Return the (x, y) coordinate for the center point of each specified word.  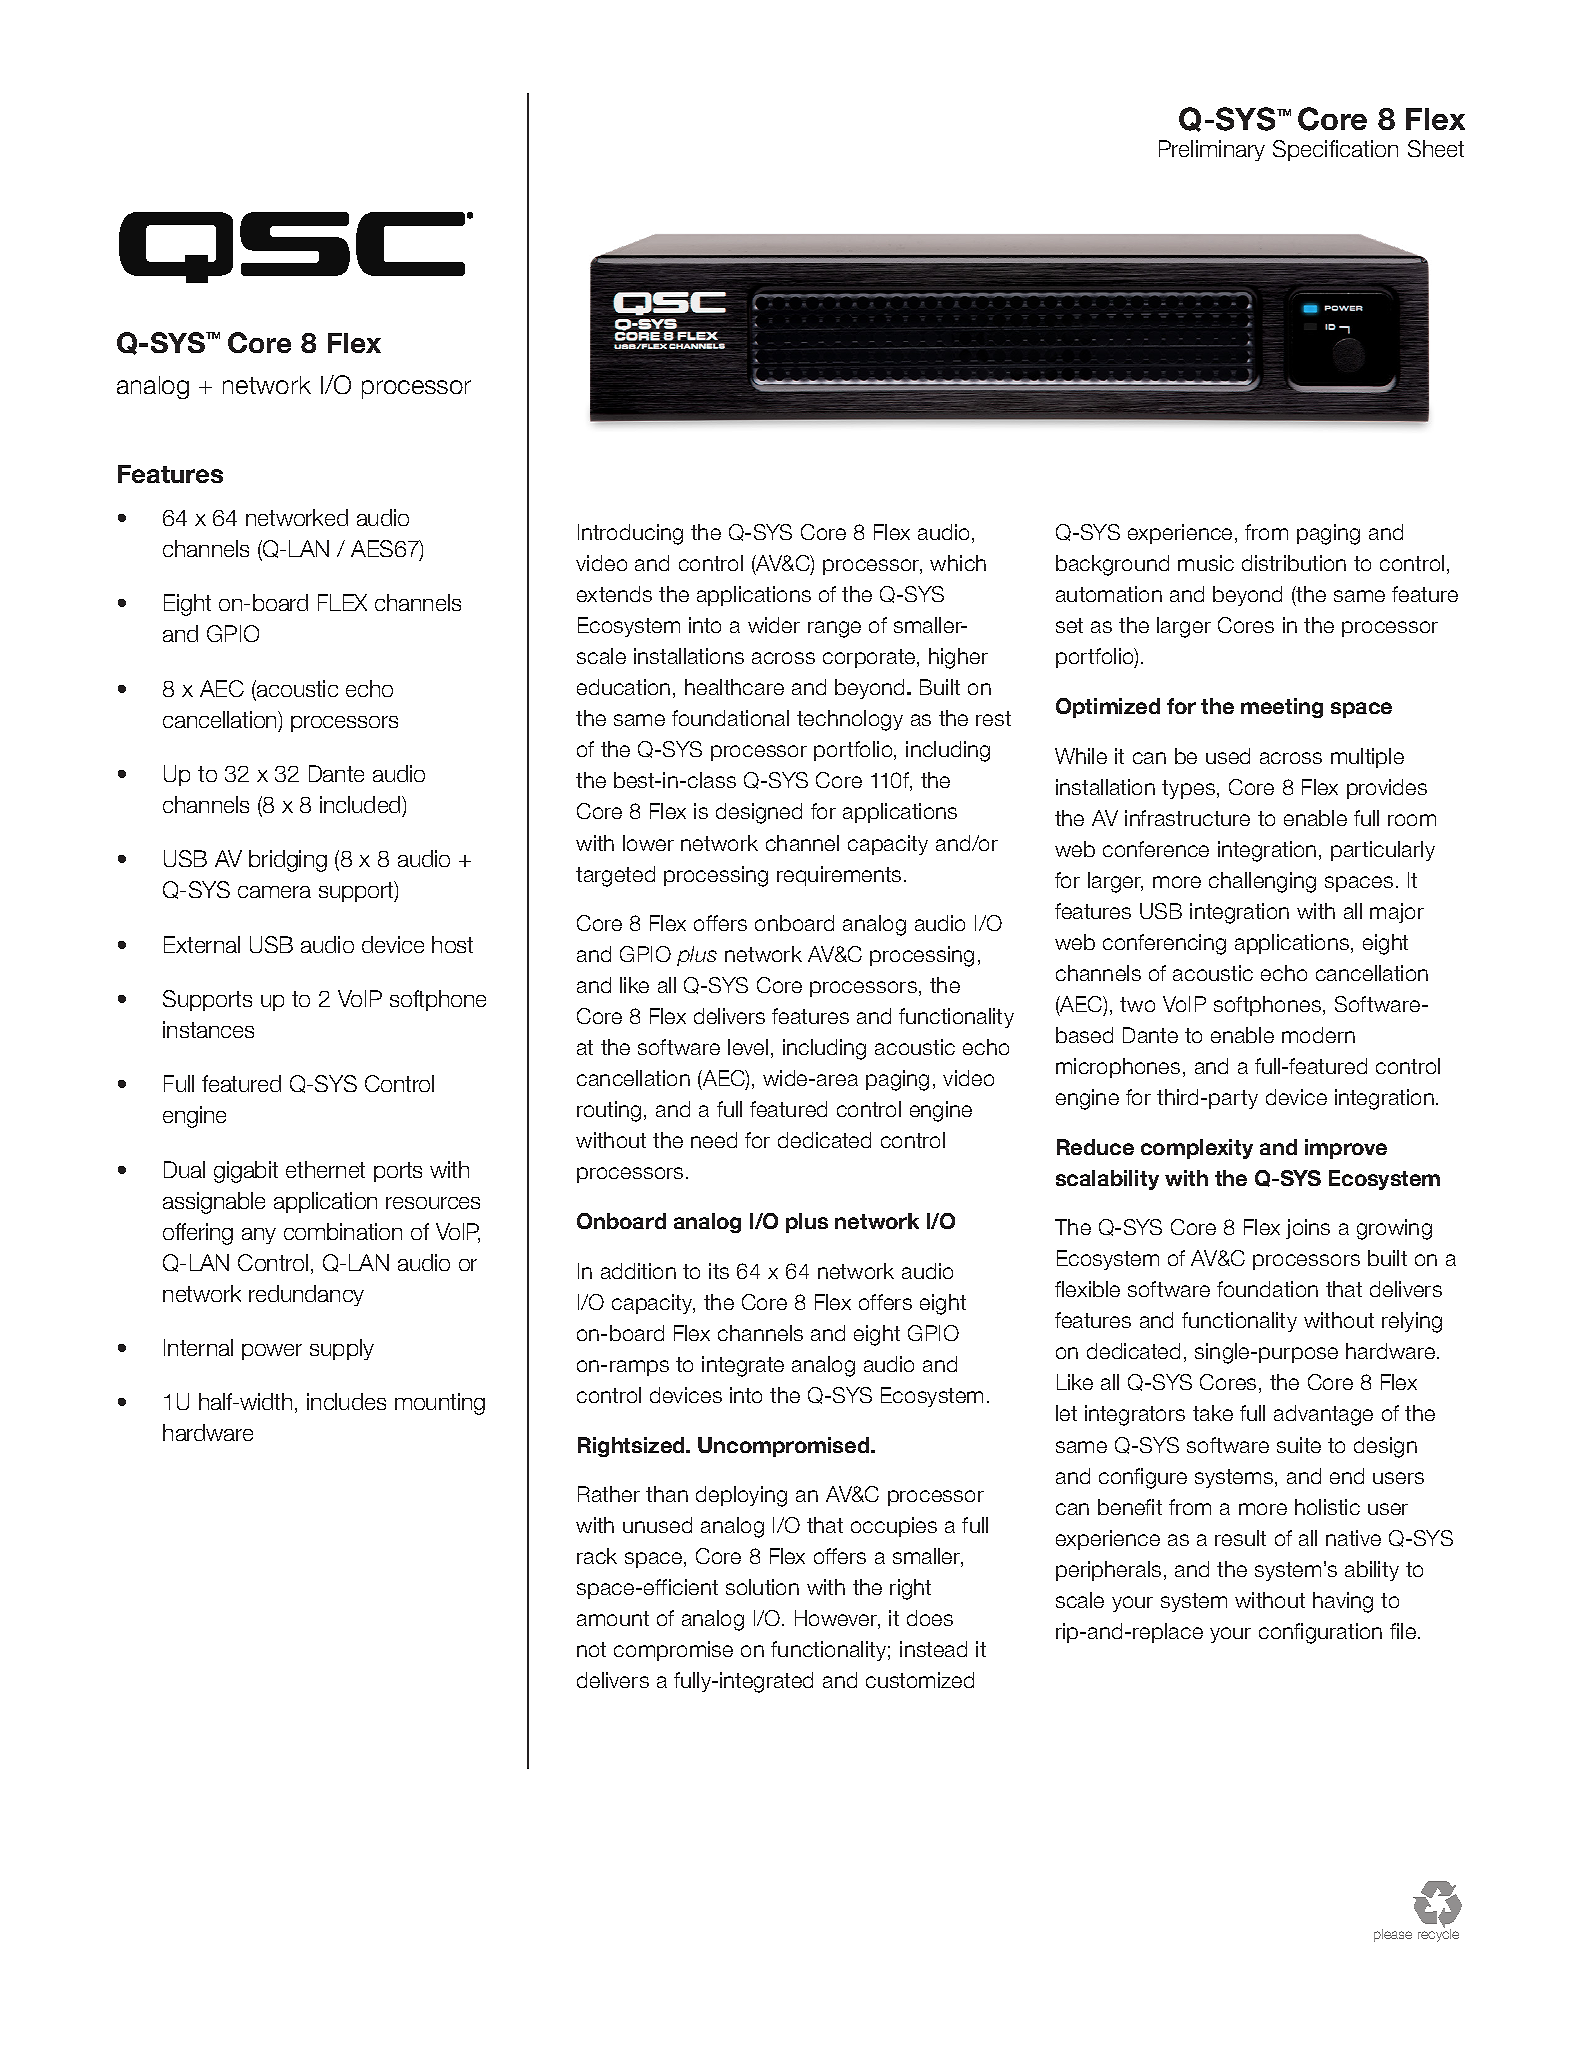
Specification (1335, 150)
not (591, 1649)
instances (208, 1029)
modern (1318, 1035)
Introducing (630, 534)
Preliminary (1212, 150)
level (748, 1047)
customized (920, 1680)
